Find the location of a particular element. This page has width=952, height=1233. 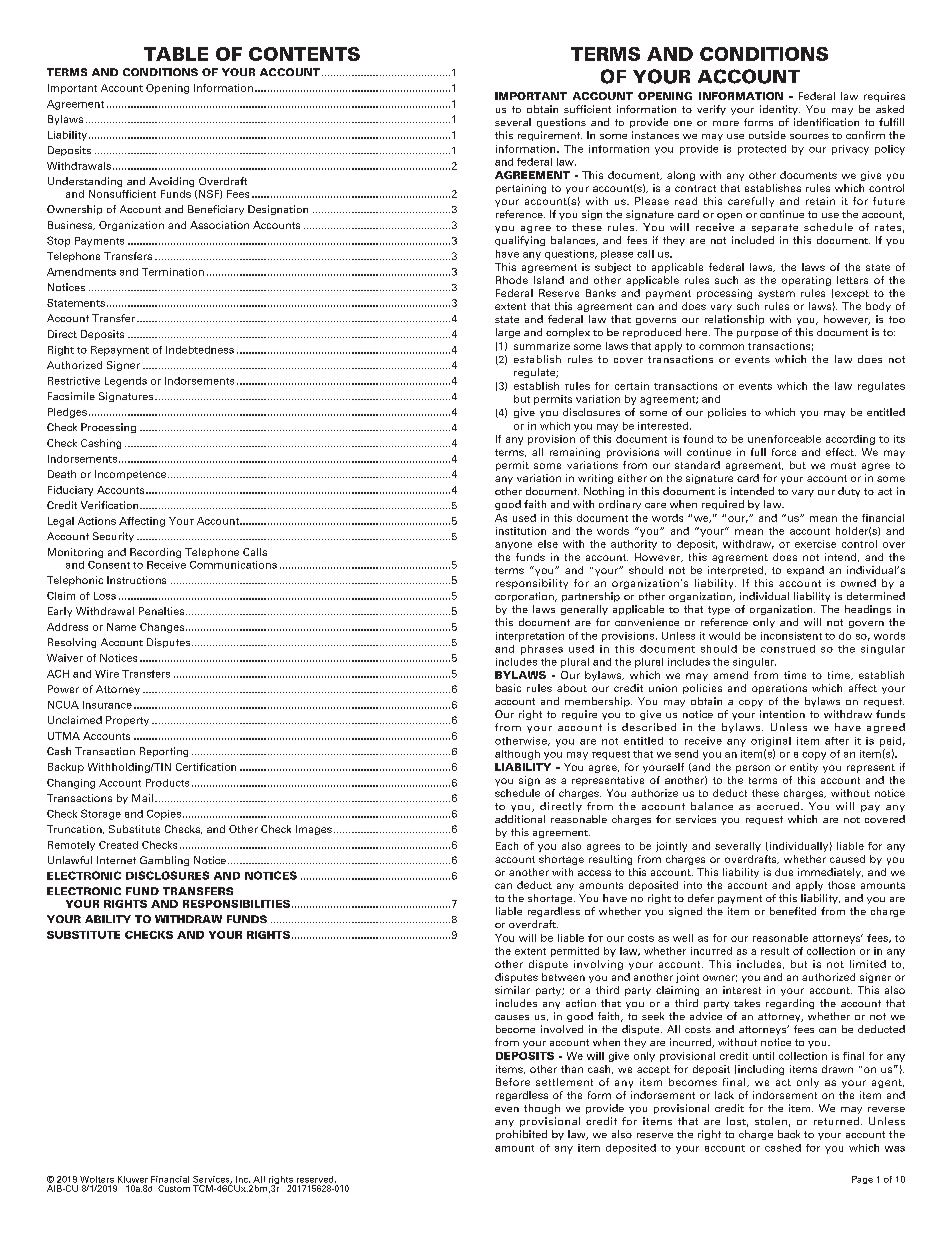

identification is located at coordinates (826, 122).
